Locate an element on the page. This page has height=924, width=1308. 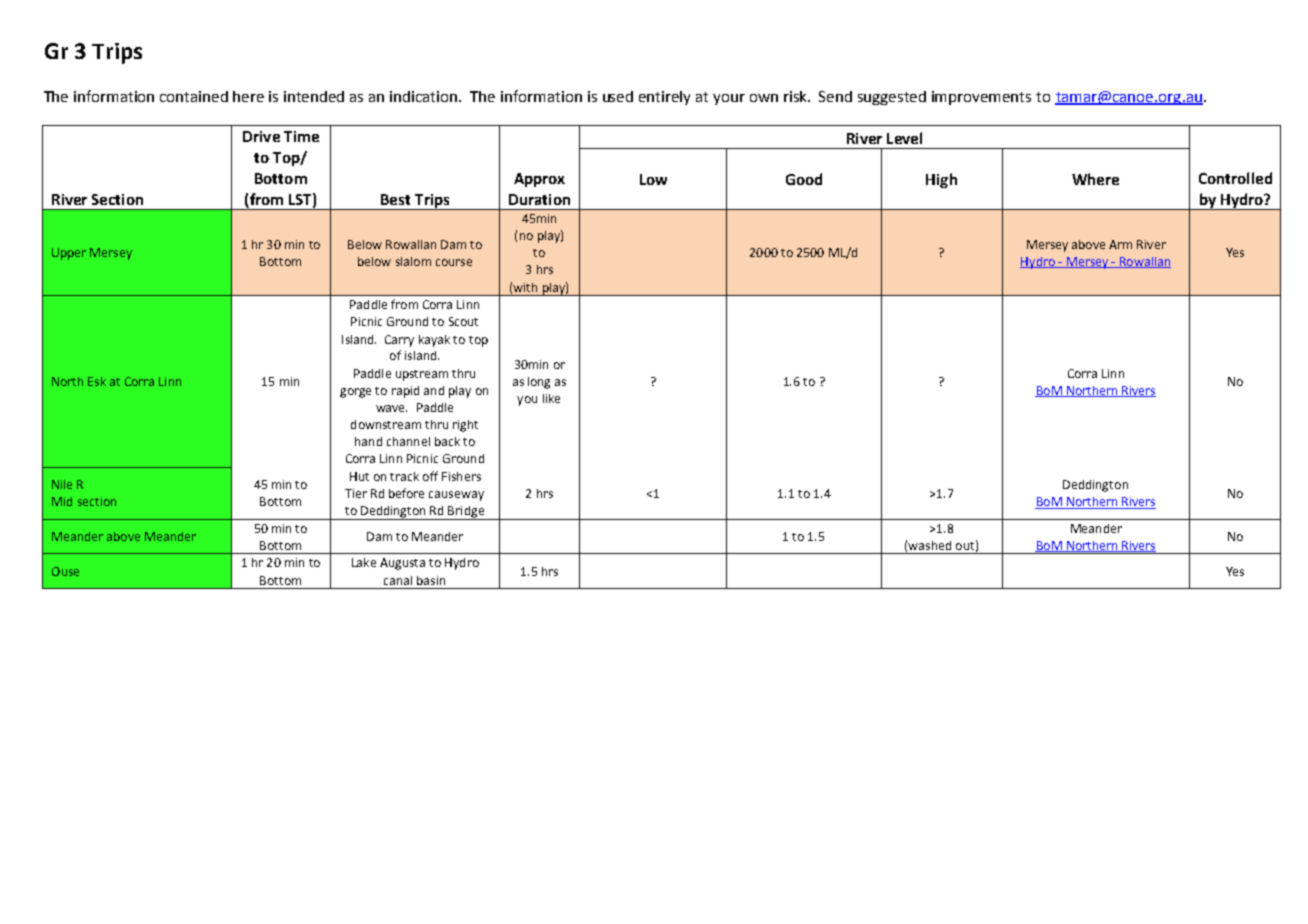
Duration is located at coordinates (539, 199).
